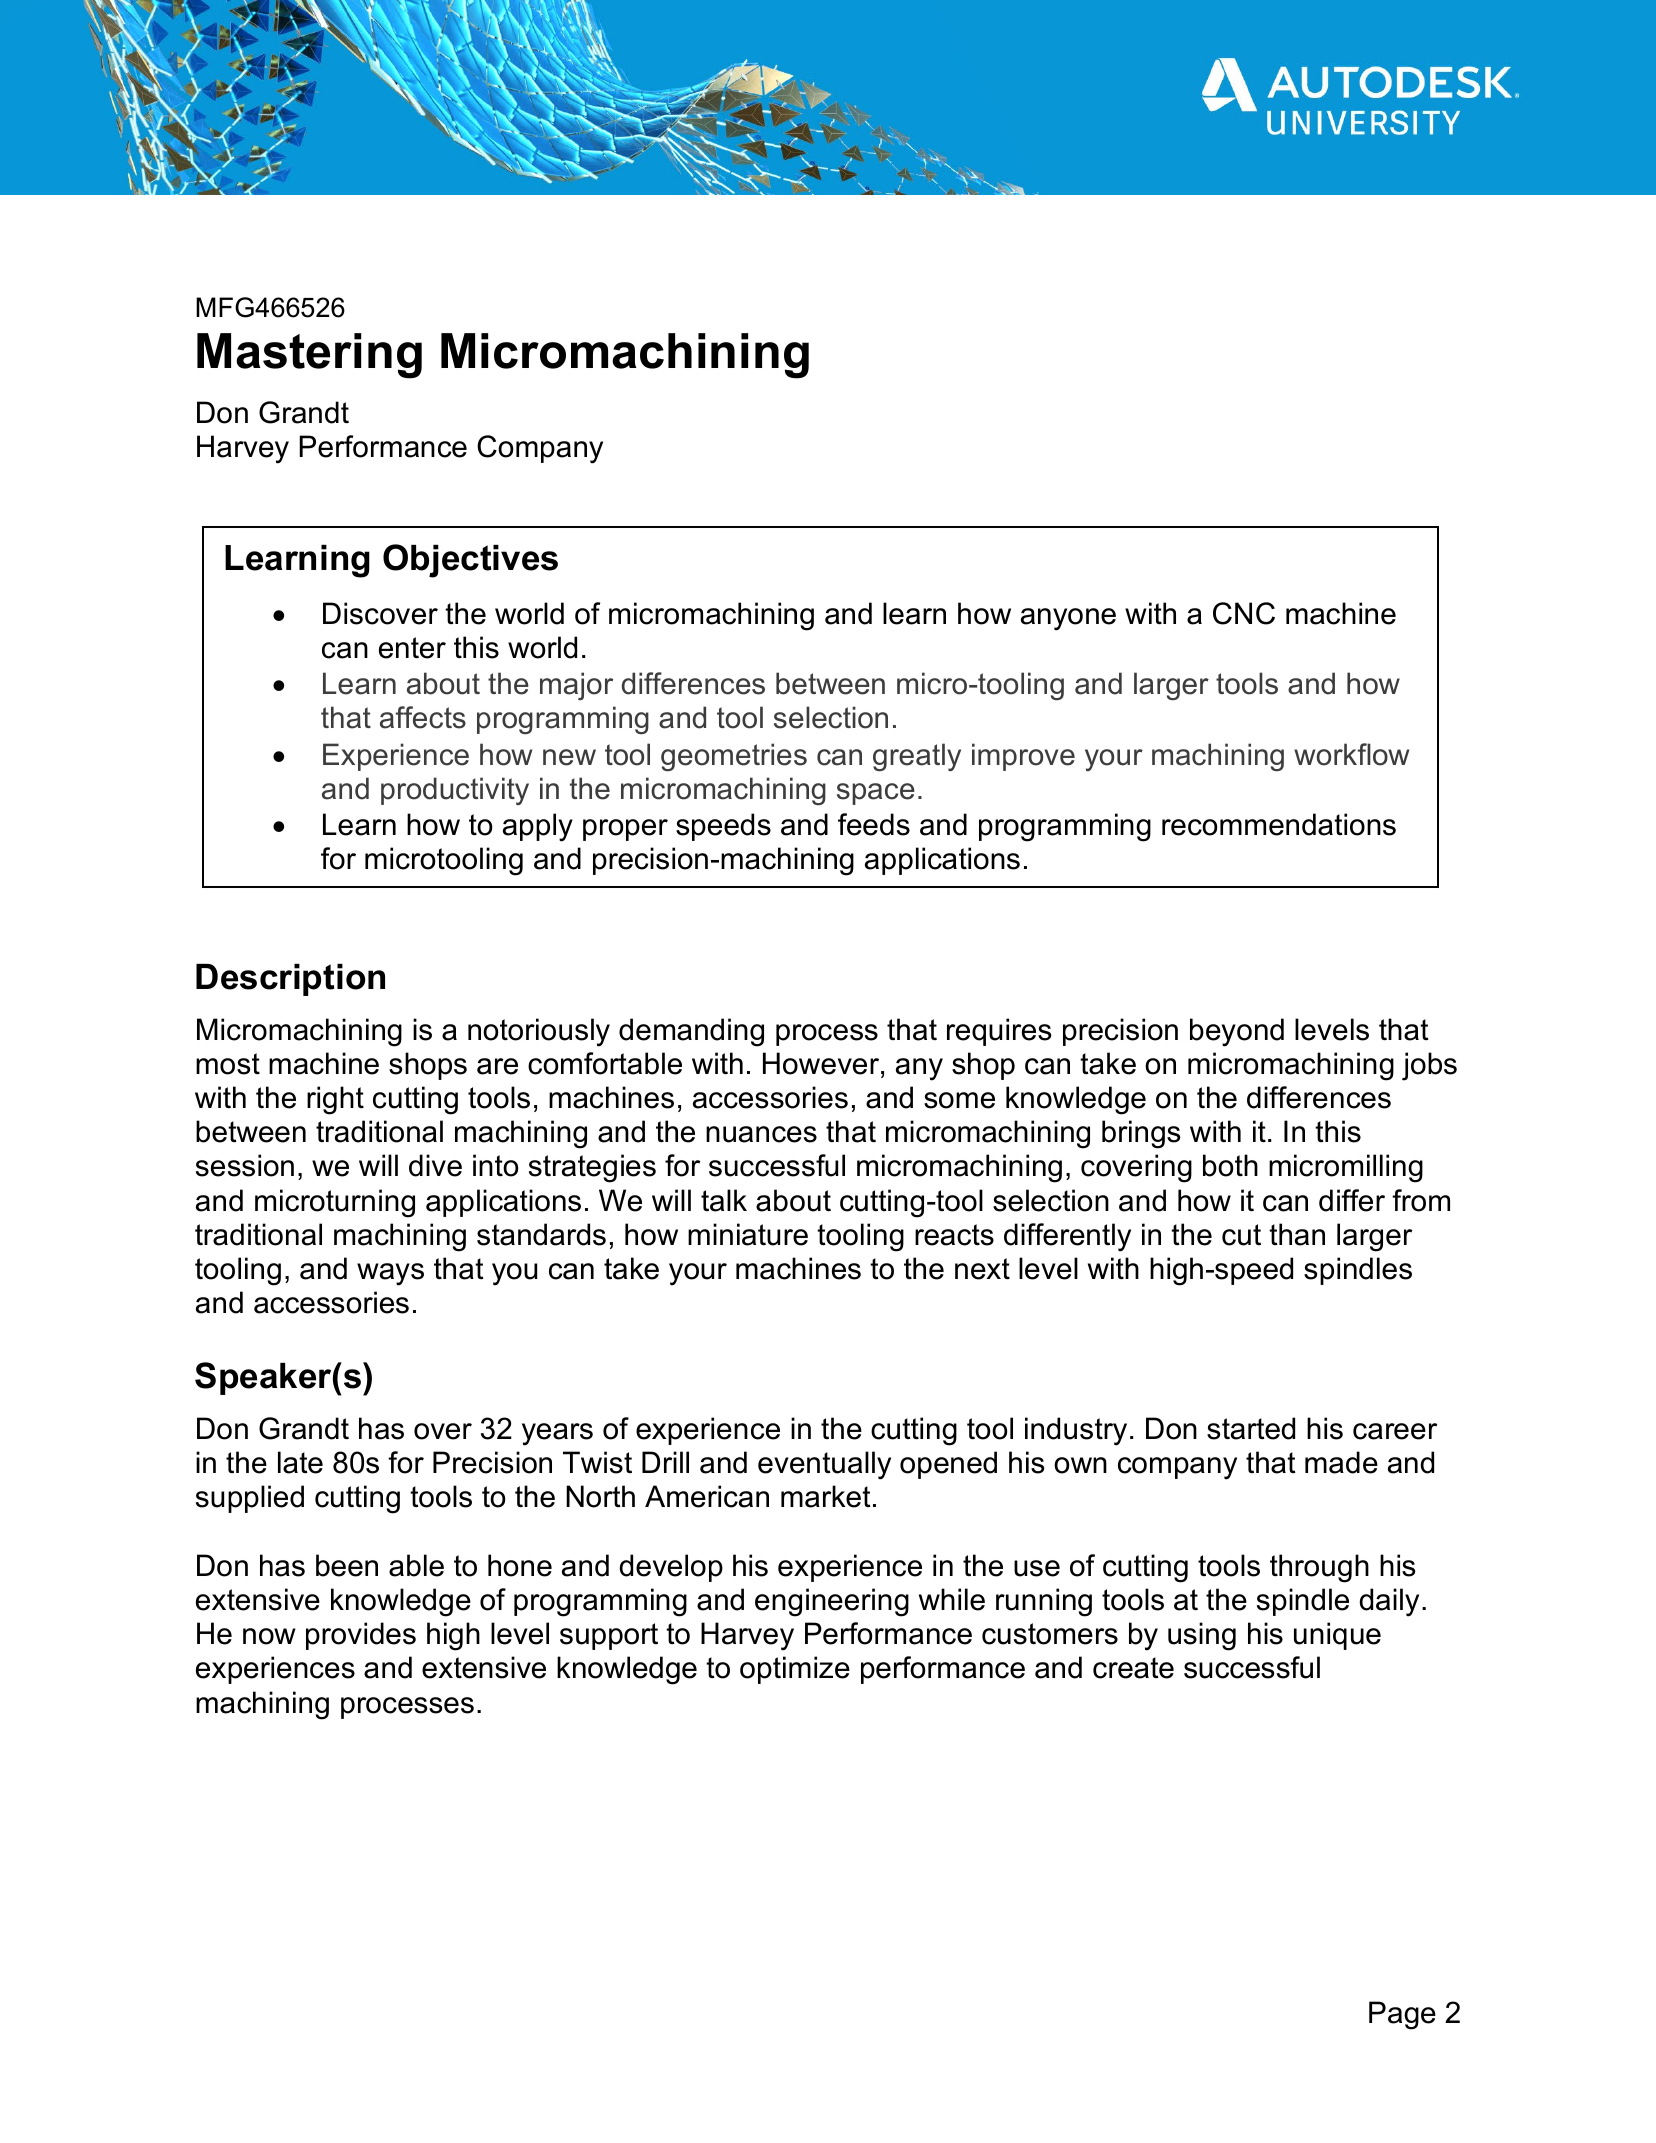 The height and width of the screenshot is (2143, 1656). I want to click on eventually, so click(824, 1465).
